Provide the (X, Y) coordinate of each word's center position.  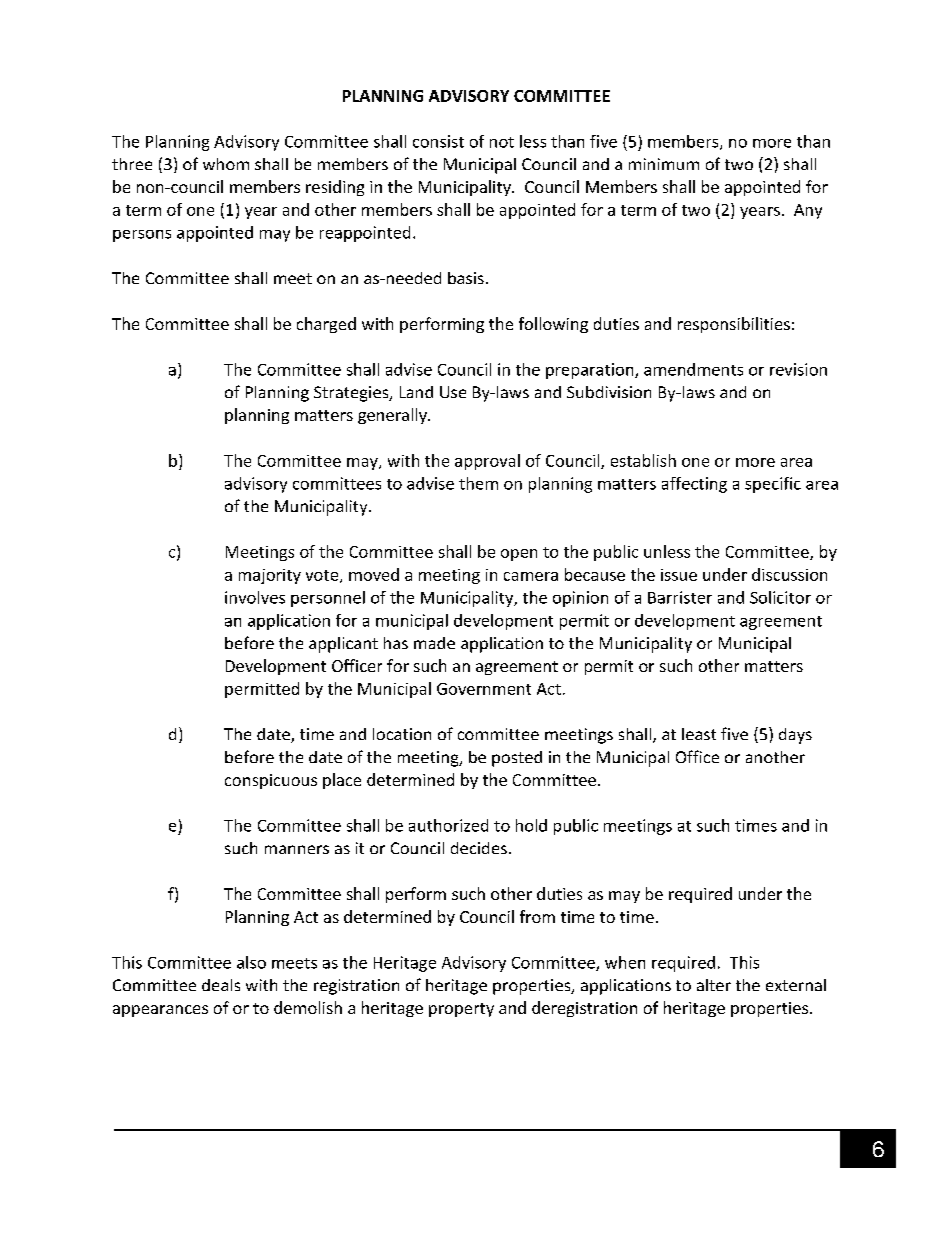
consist (438, 141)
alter (714, 985)
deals (221, 985)
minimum (664, 164)
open (519, 555)
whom (226, 164)
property (461, 1010)
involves (255, 597)
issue (679, 575)
